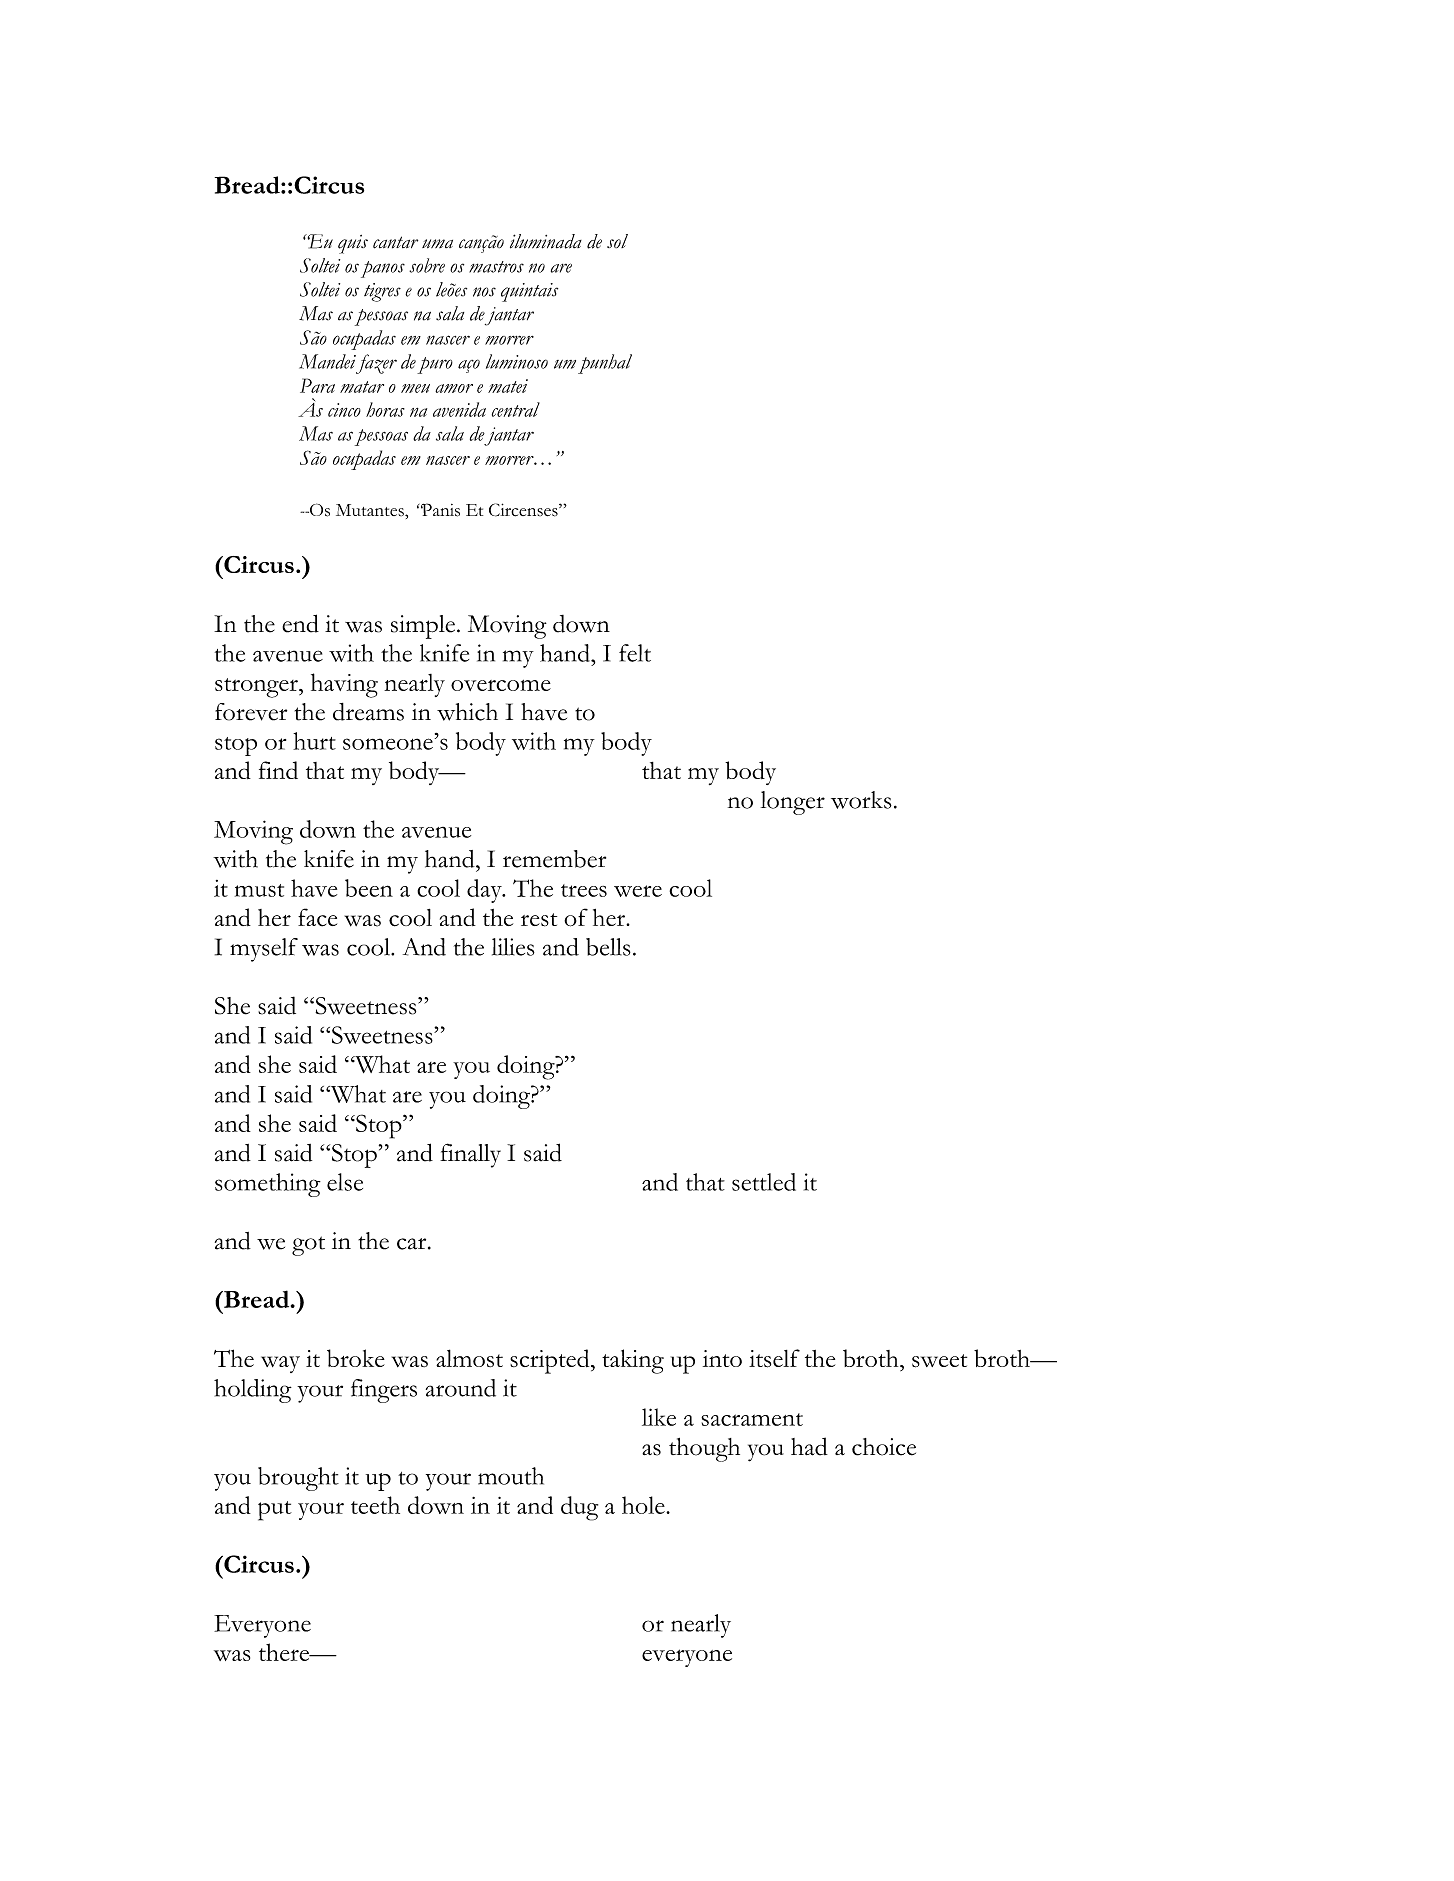 This document has height=1881, width=1454. I want to click on central, so click(516, 409).
